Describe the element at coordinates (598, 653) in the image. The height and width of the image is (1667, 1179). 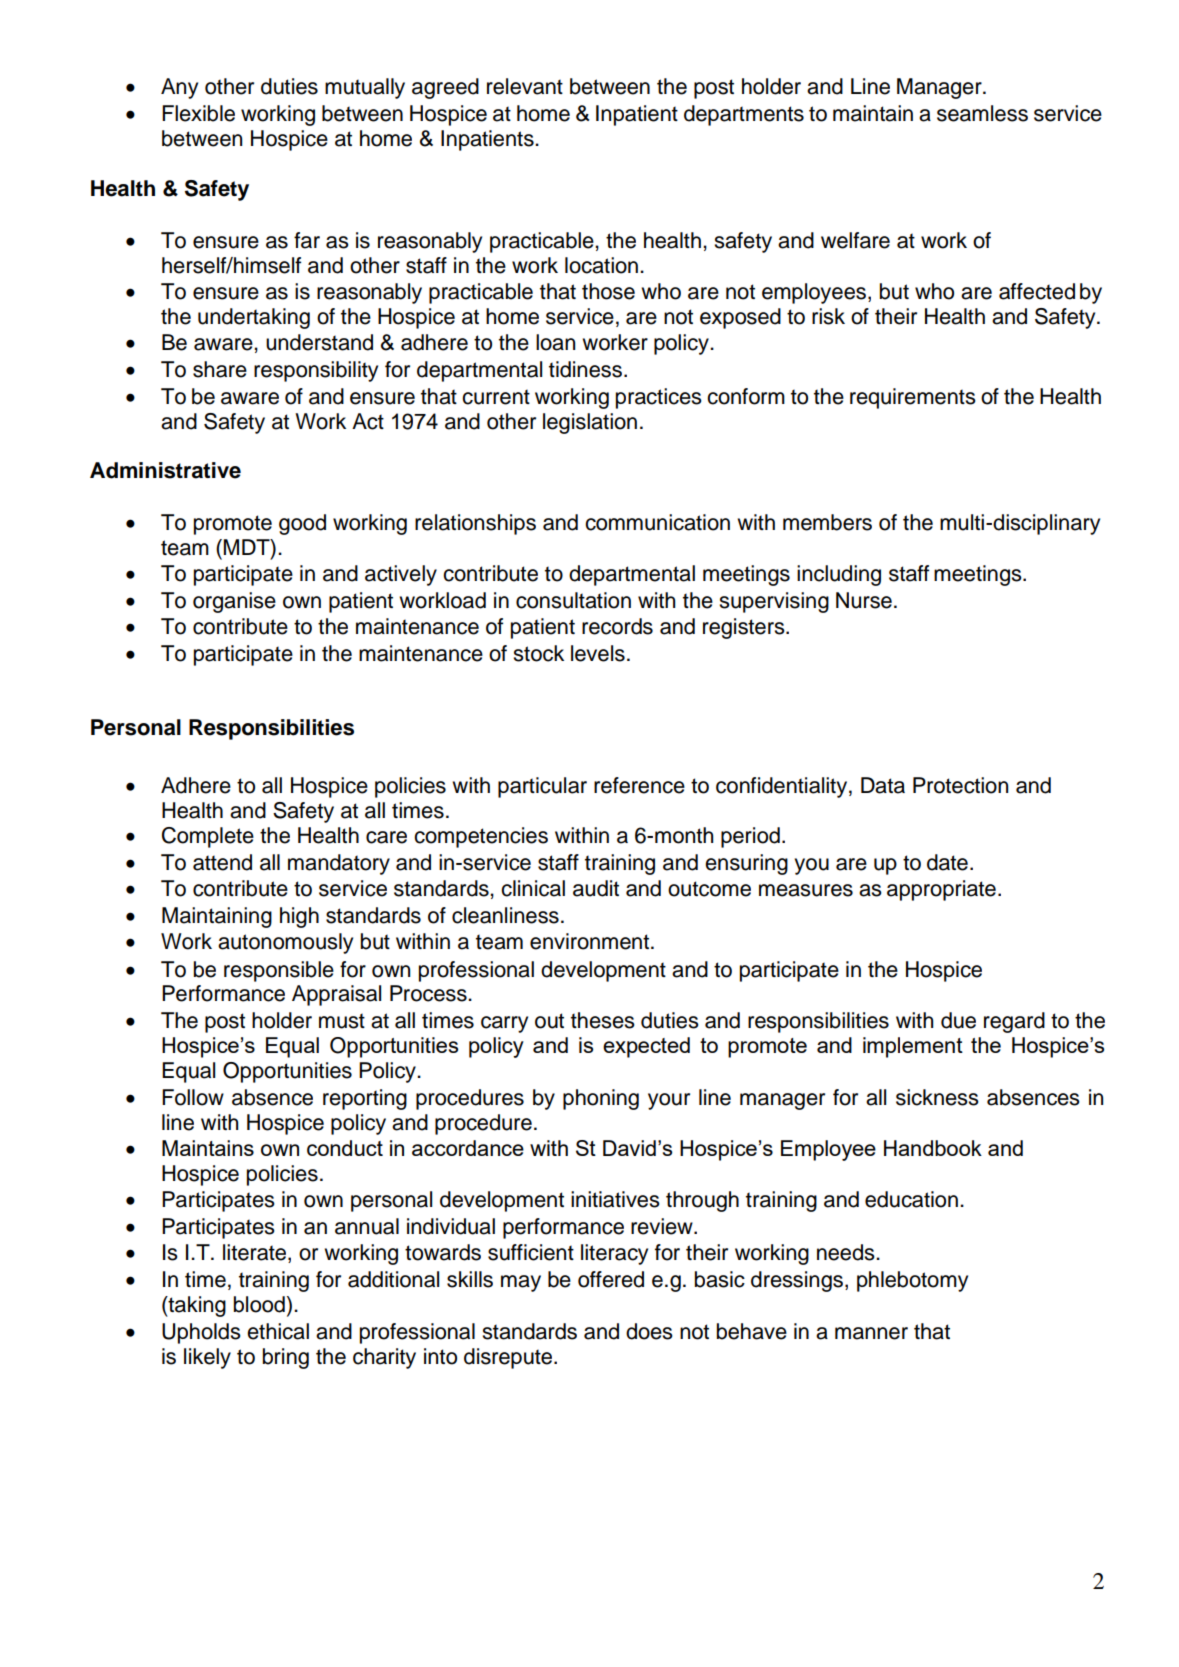
I see `levels` at that location.
